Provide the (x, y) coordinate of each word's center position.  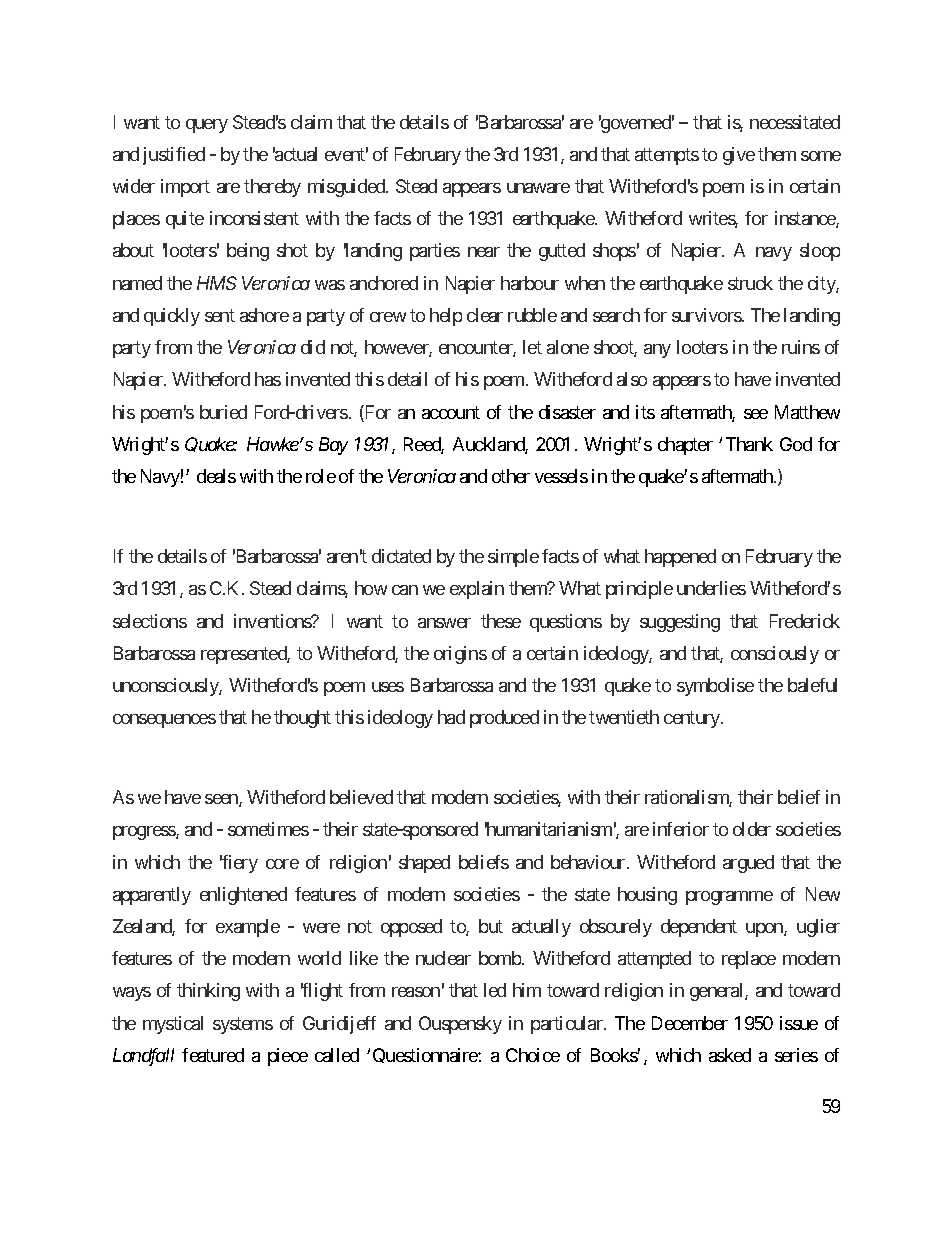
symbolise (715, 687)
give (739, 156)
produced (504, 719)
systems (243, 1025)
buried (223, 412)
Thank (749, 444)
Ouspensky (460, 1025)
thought (302, 719)
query (207, 126)
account (451, 412)
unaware (538, 188)
